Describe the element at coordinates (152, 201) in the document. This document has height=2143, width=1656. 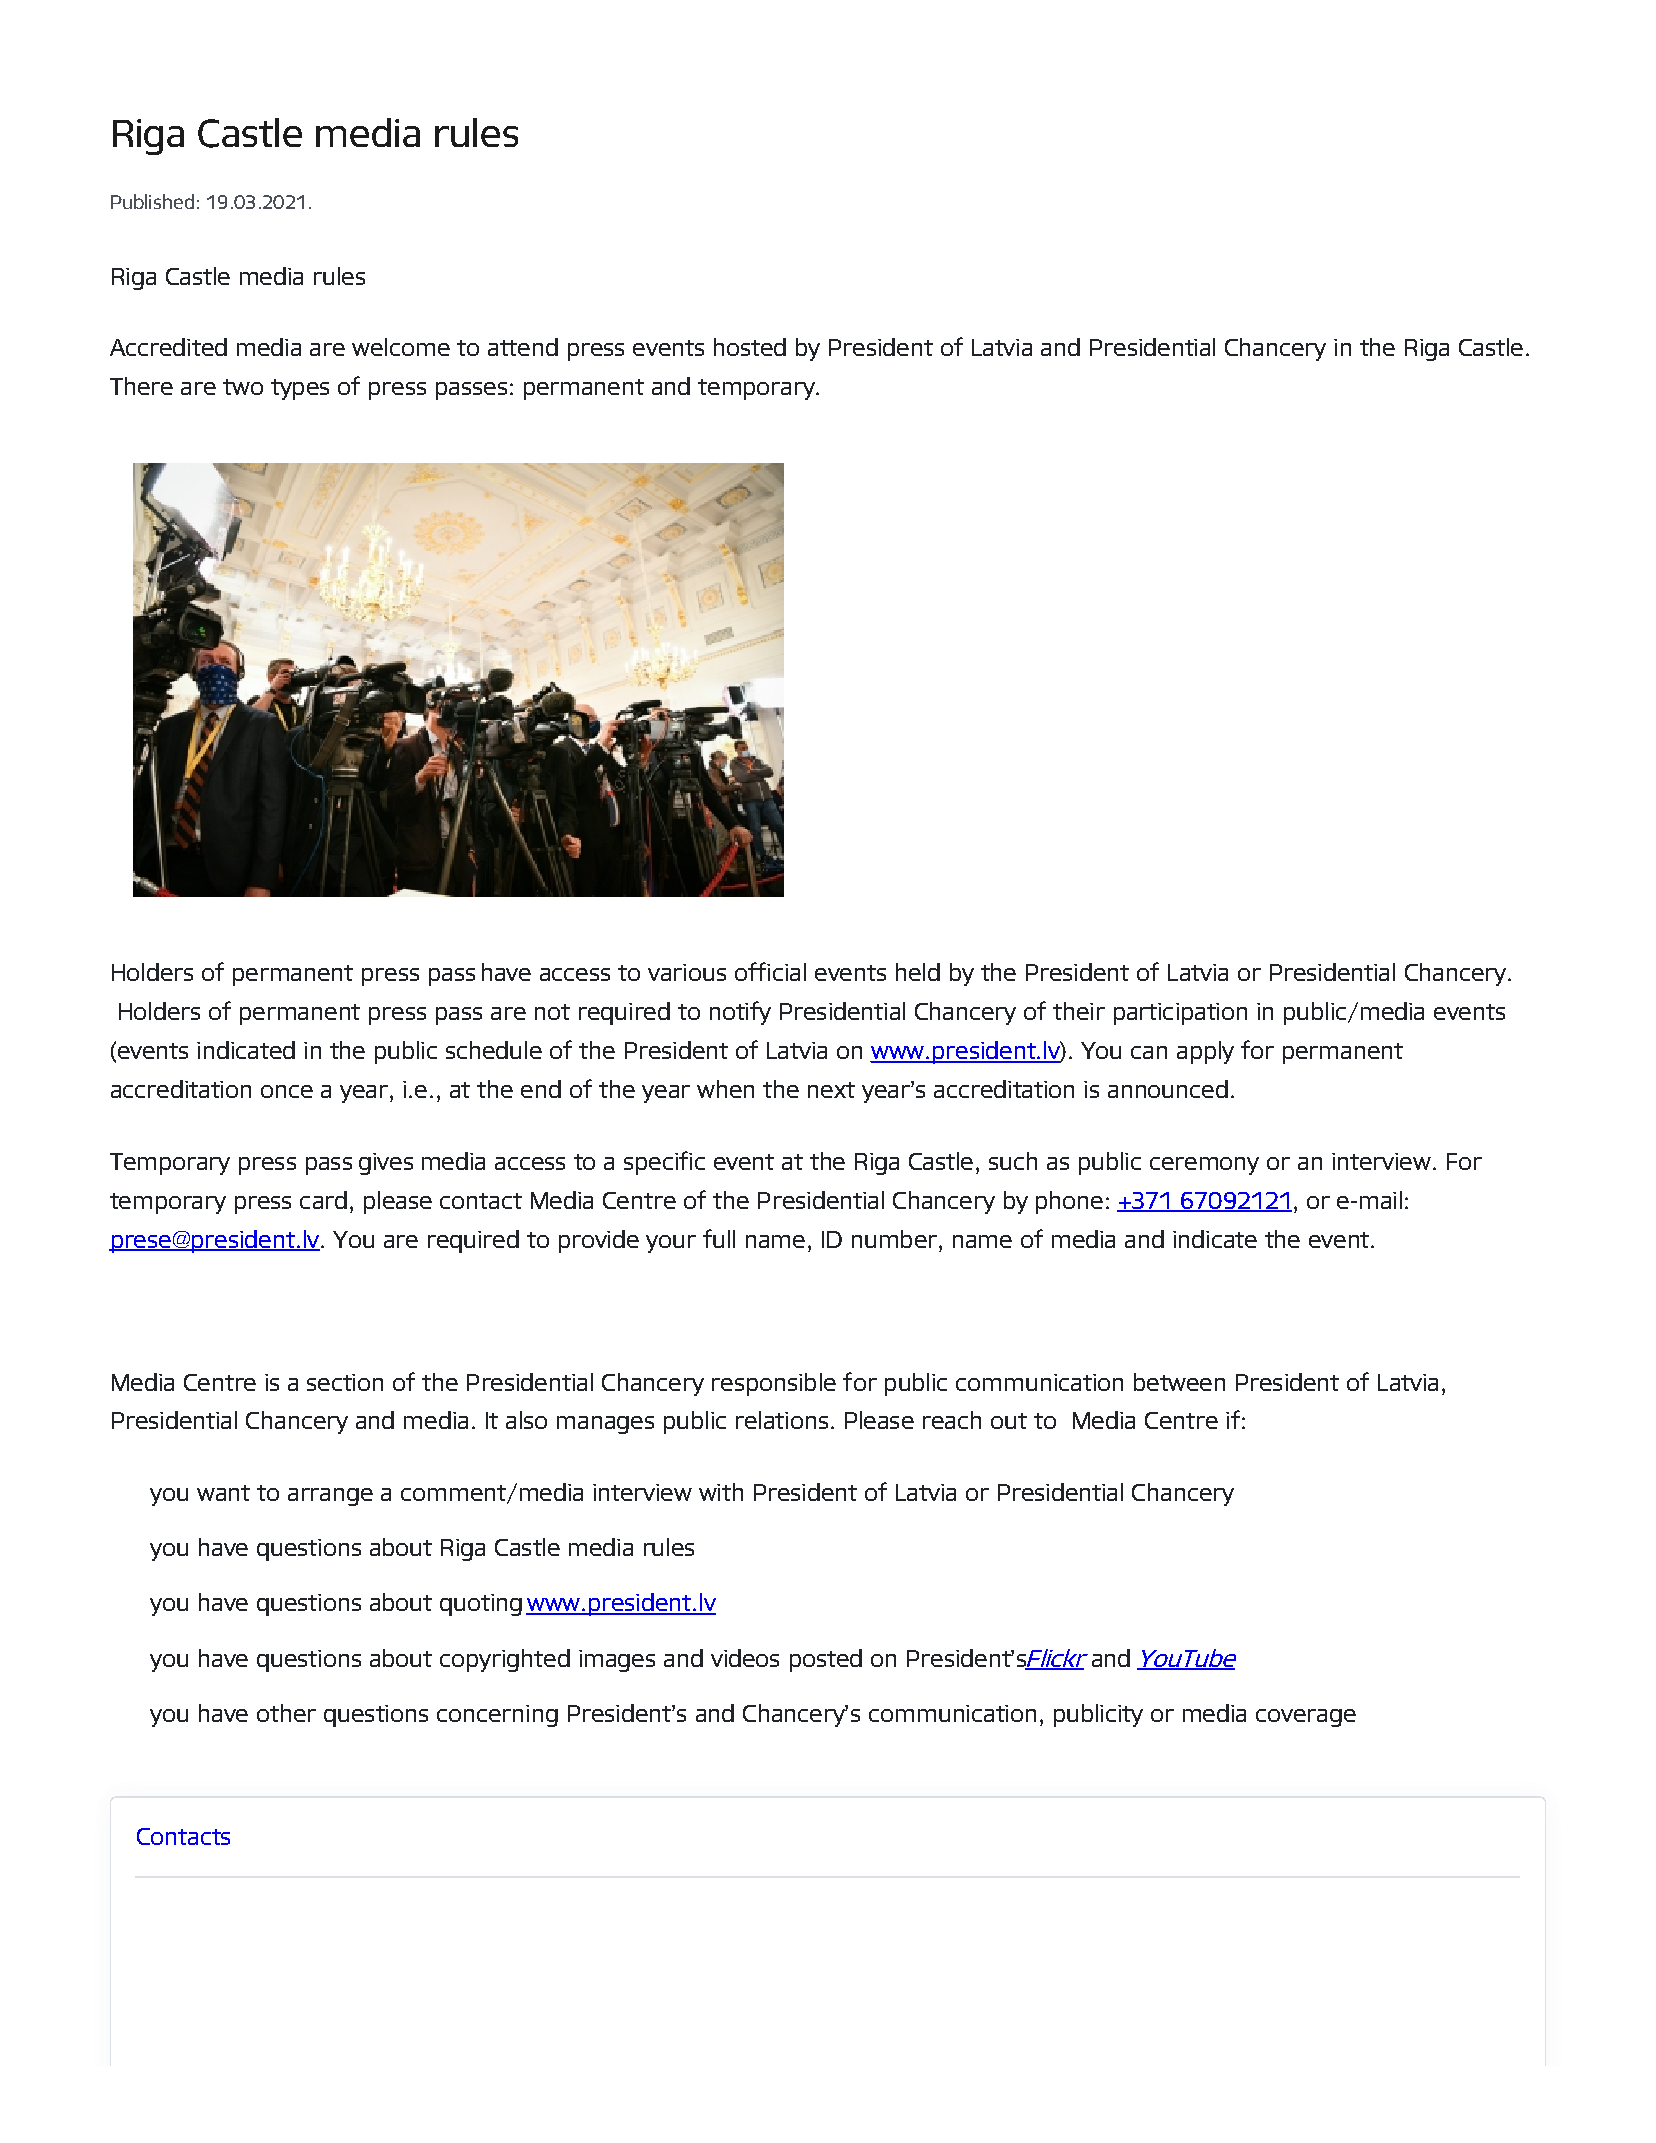
I see `Published` at that location.
